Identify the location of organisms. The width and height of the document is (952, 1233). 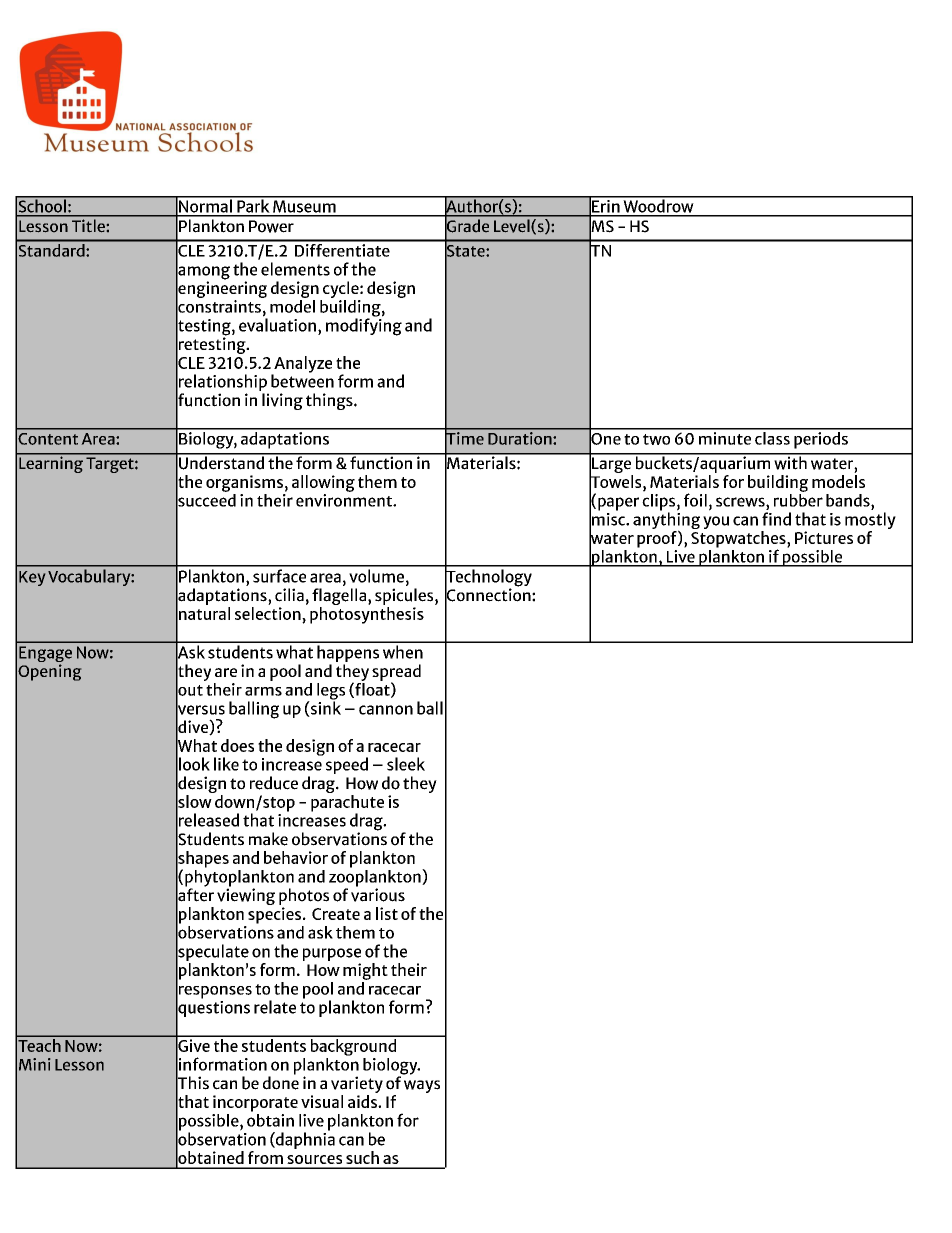
(244, 483).
